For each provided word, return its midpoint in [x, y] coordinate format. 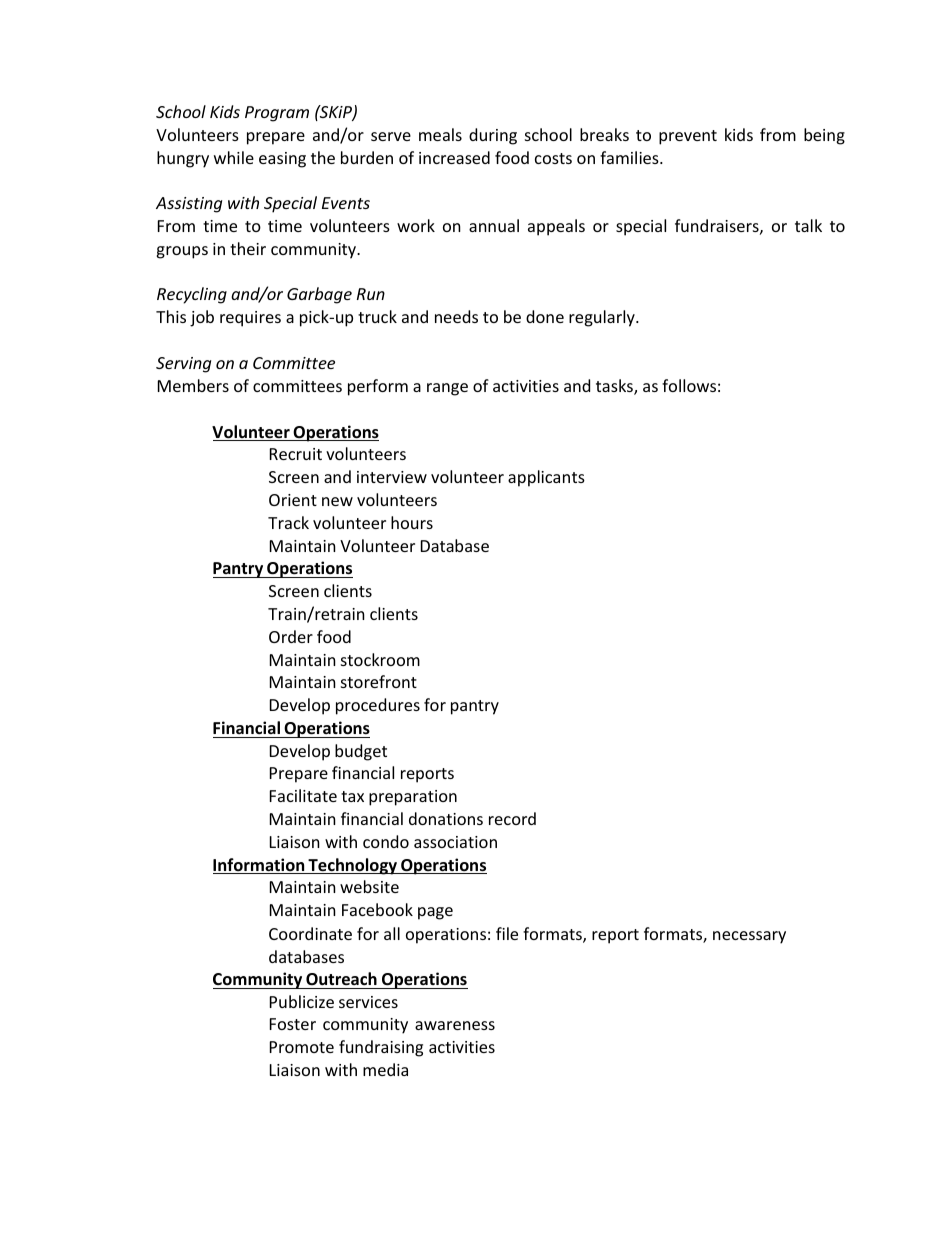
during [493, 136]
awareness [455, 1025]
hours [412, 522]
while [234, 157]
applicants [546, 478]
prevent [688, 137]
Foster [293, 1024]
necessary [749, 937]
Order [291, 636]
